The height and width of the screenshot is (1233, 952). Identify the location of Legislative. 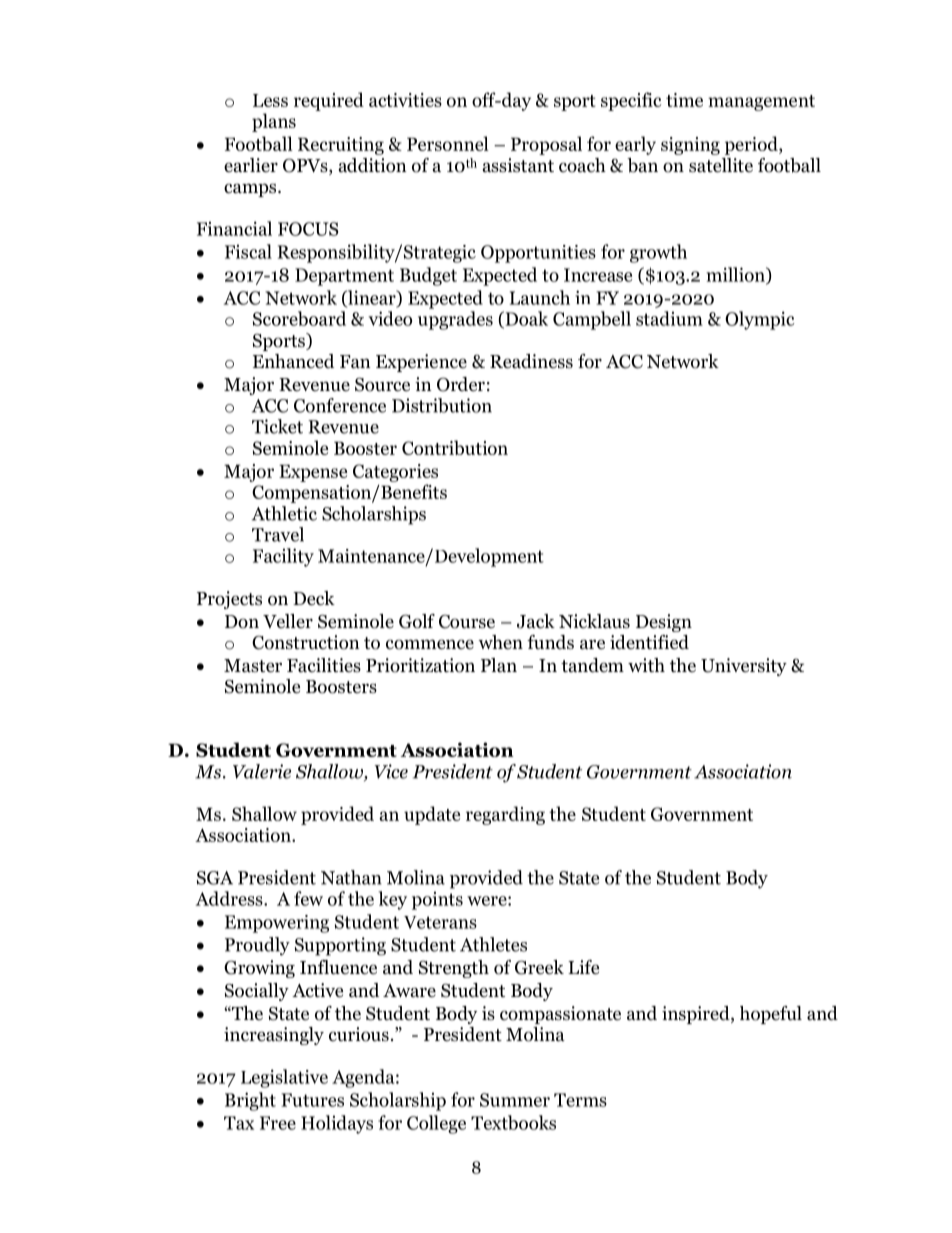
(284, 1078).
